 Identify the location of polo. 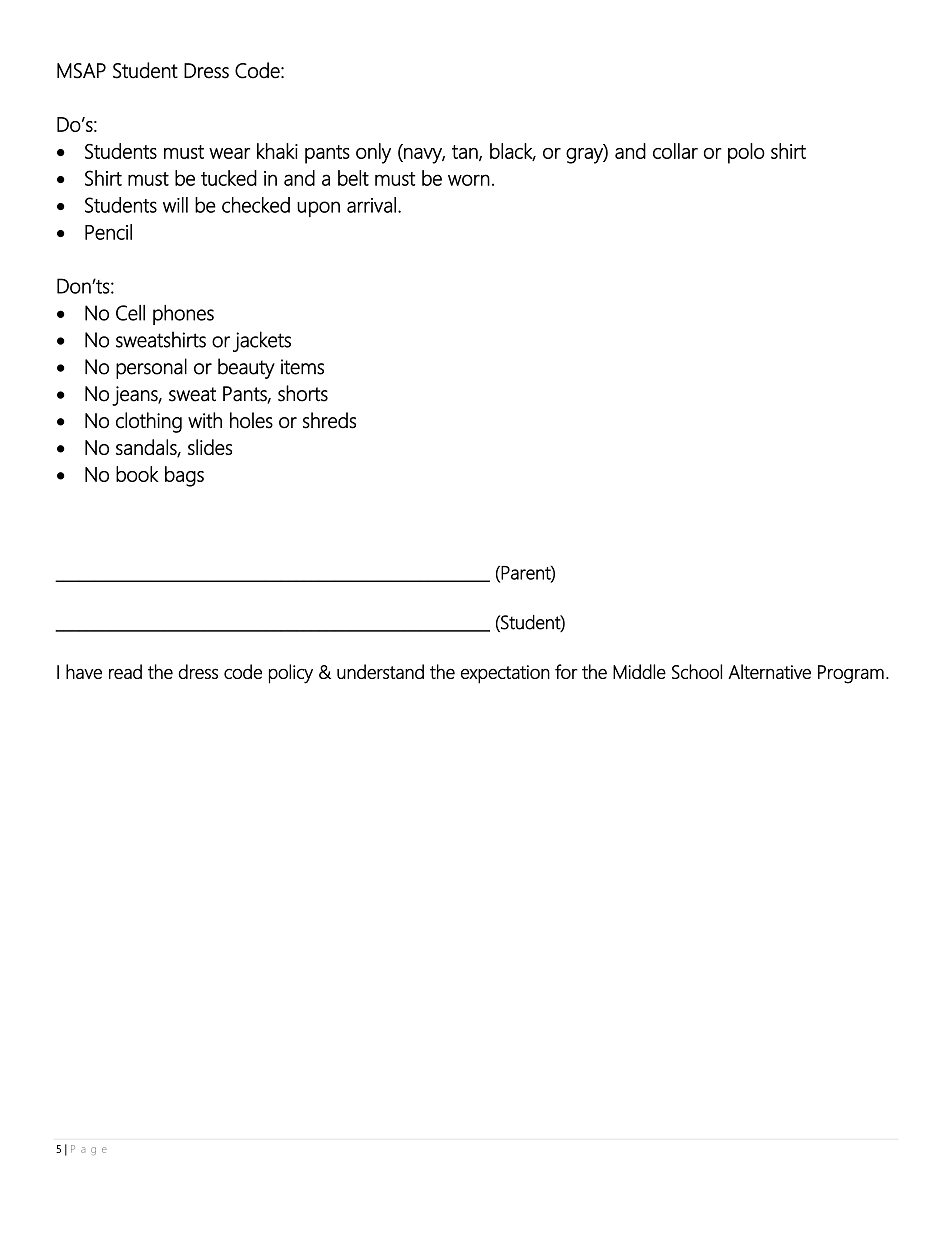
(746, 153).
